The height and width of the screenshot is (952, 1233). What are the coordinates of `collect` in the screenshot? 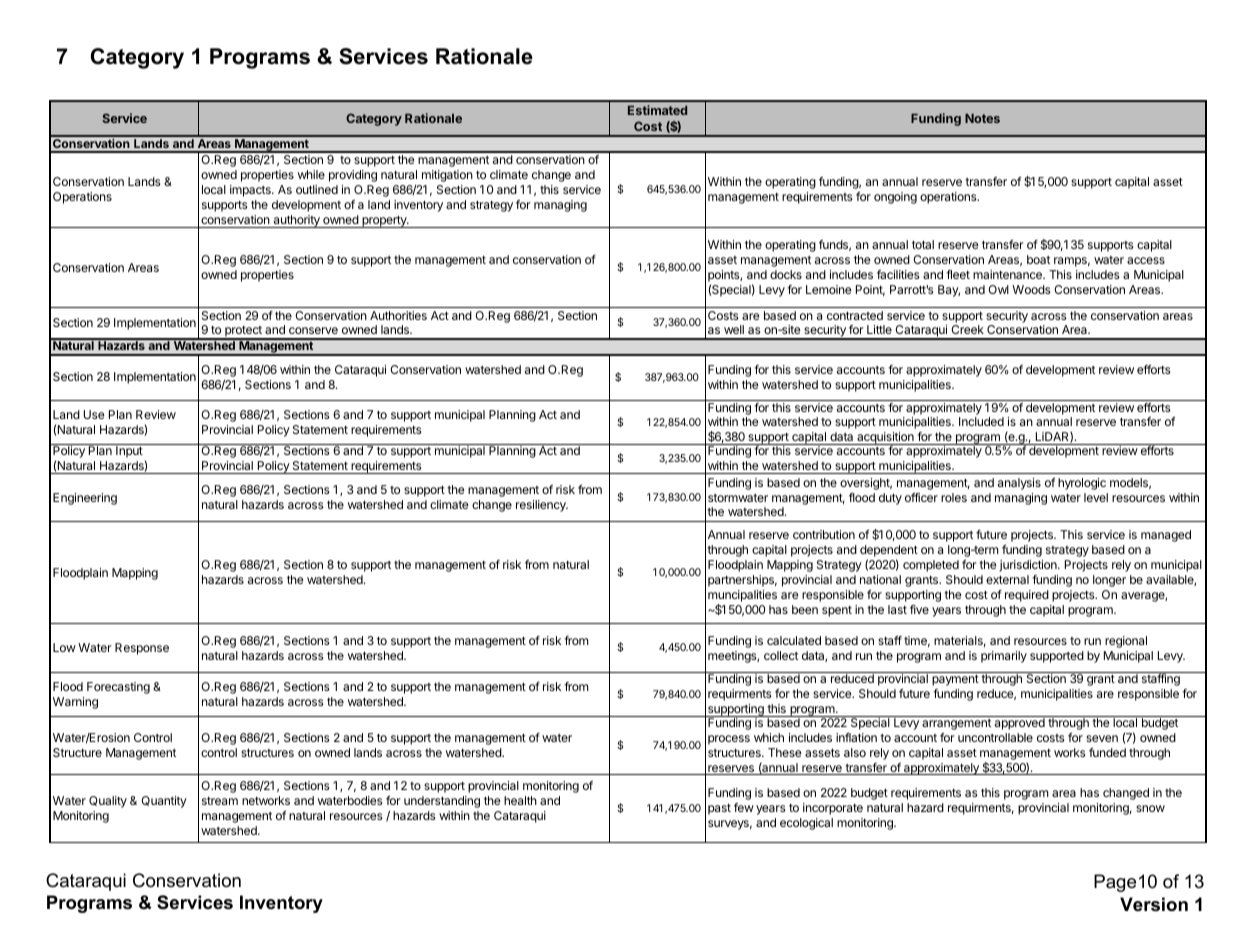 It's located at (781, 655).
